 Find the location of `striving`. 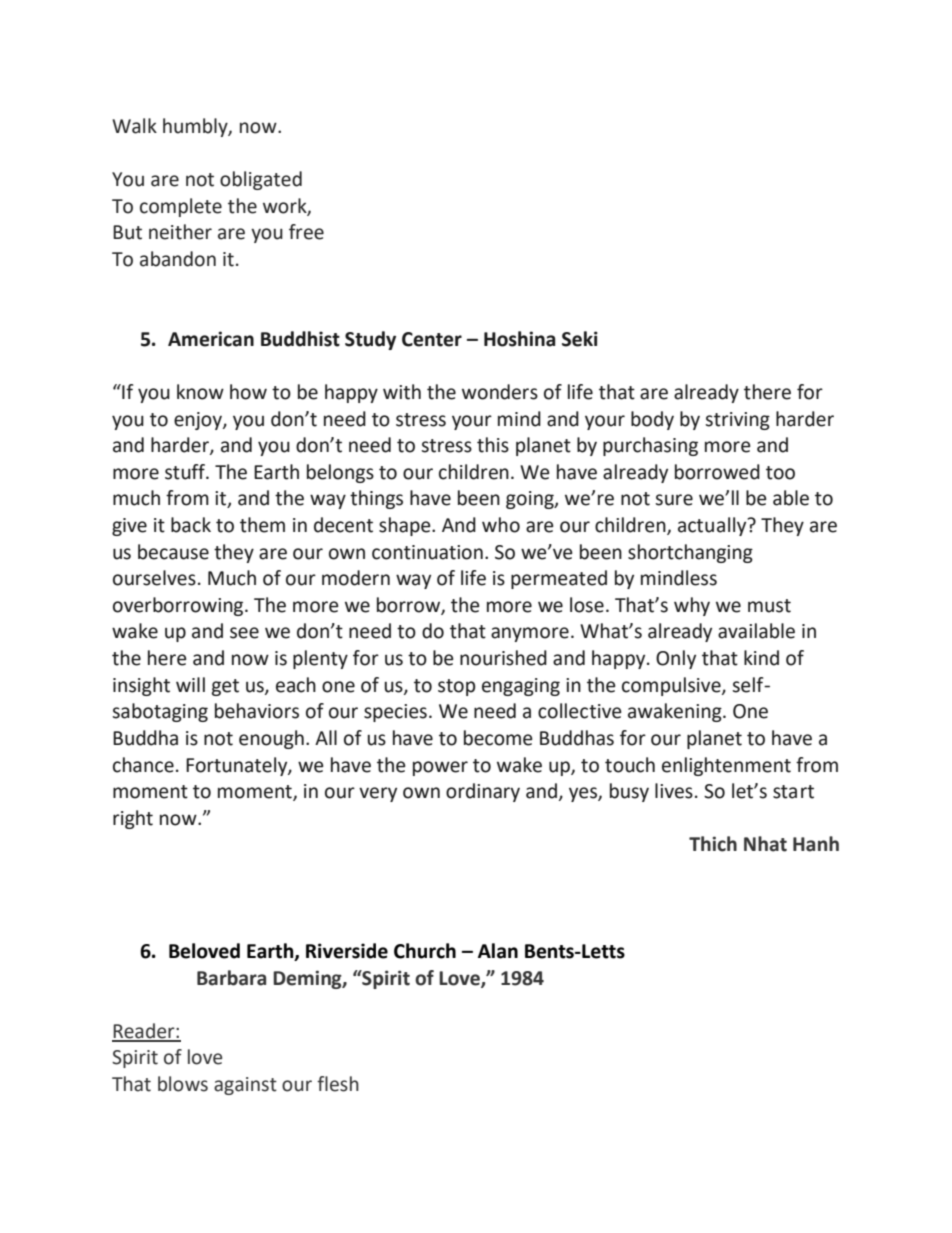

striving is located at coordinates (737, 421).
